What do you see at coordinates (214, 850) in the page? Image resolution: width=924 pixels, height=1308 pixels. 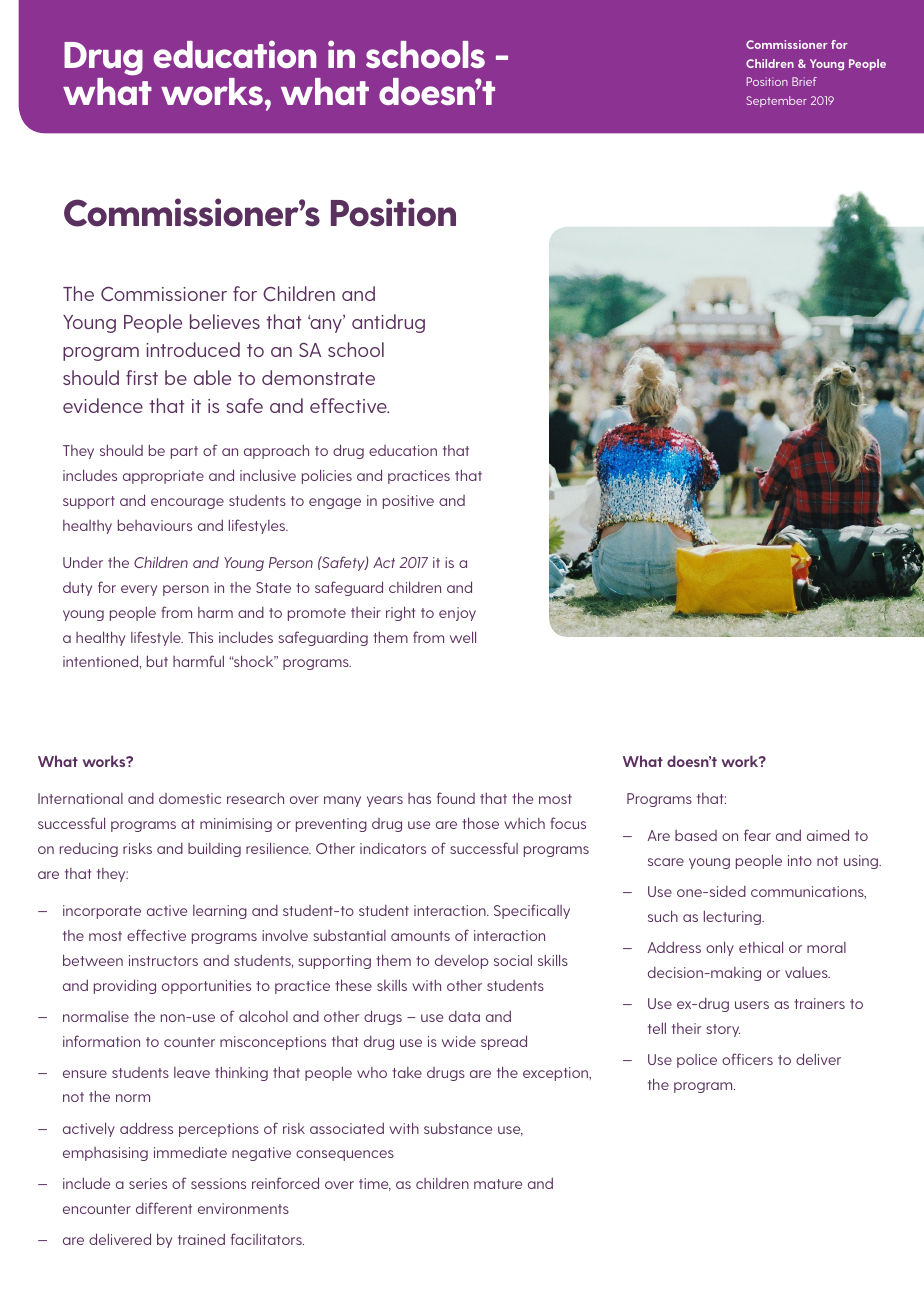 I see `building` at bounding box center [214, 850].
